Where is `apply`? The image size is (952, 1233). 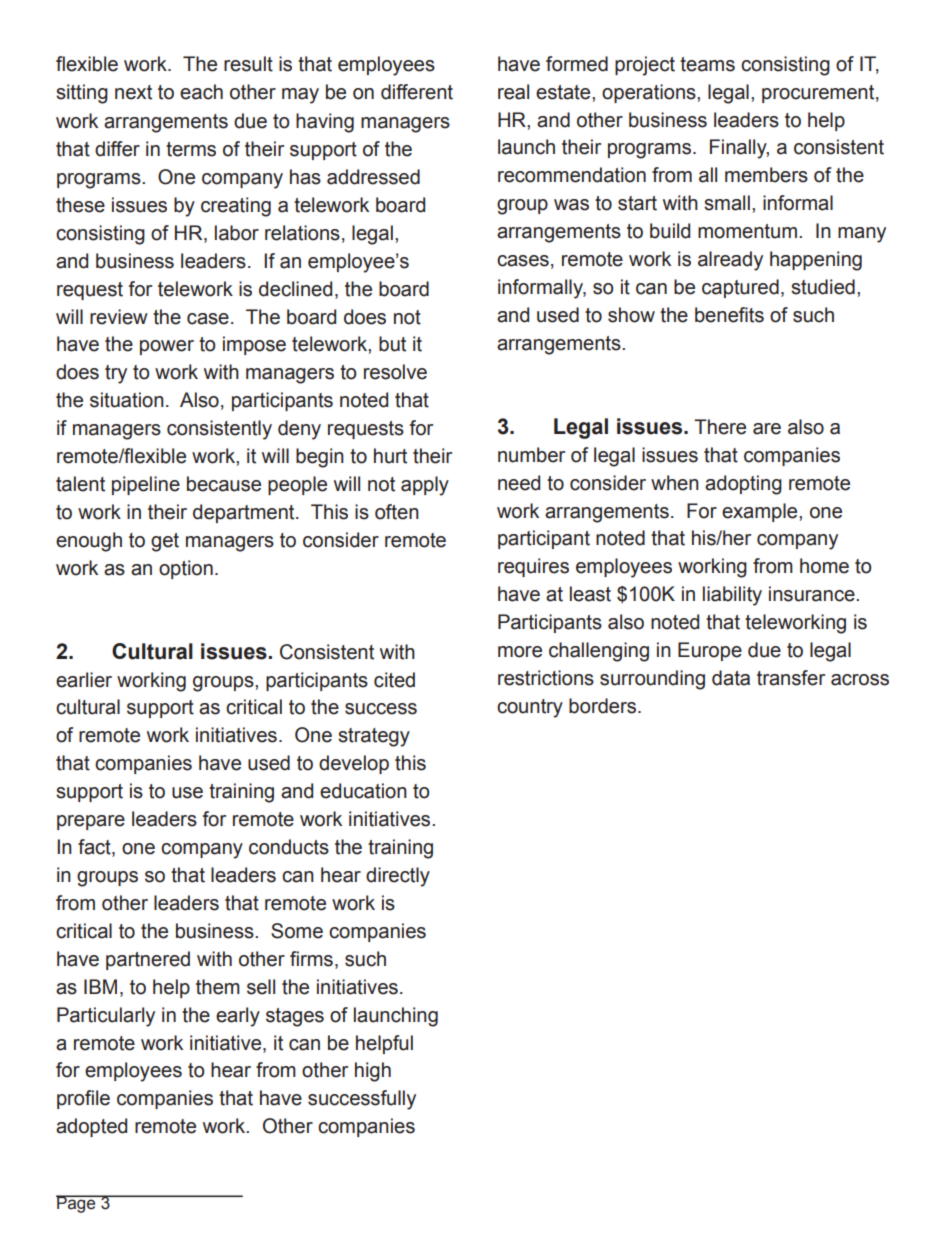
apply is located at coordinates (425, 486).
